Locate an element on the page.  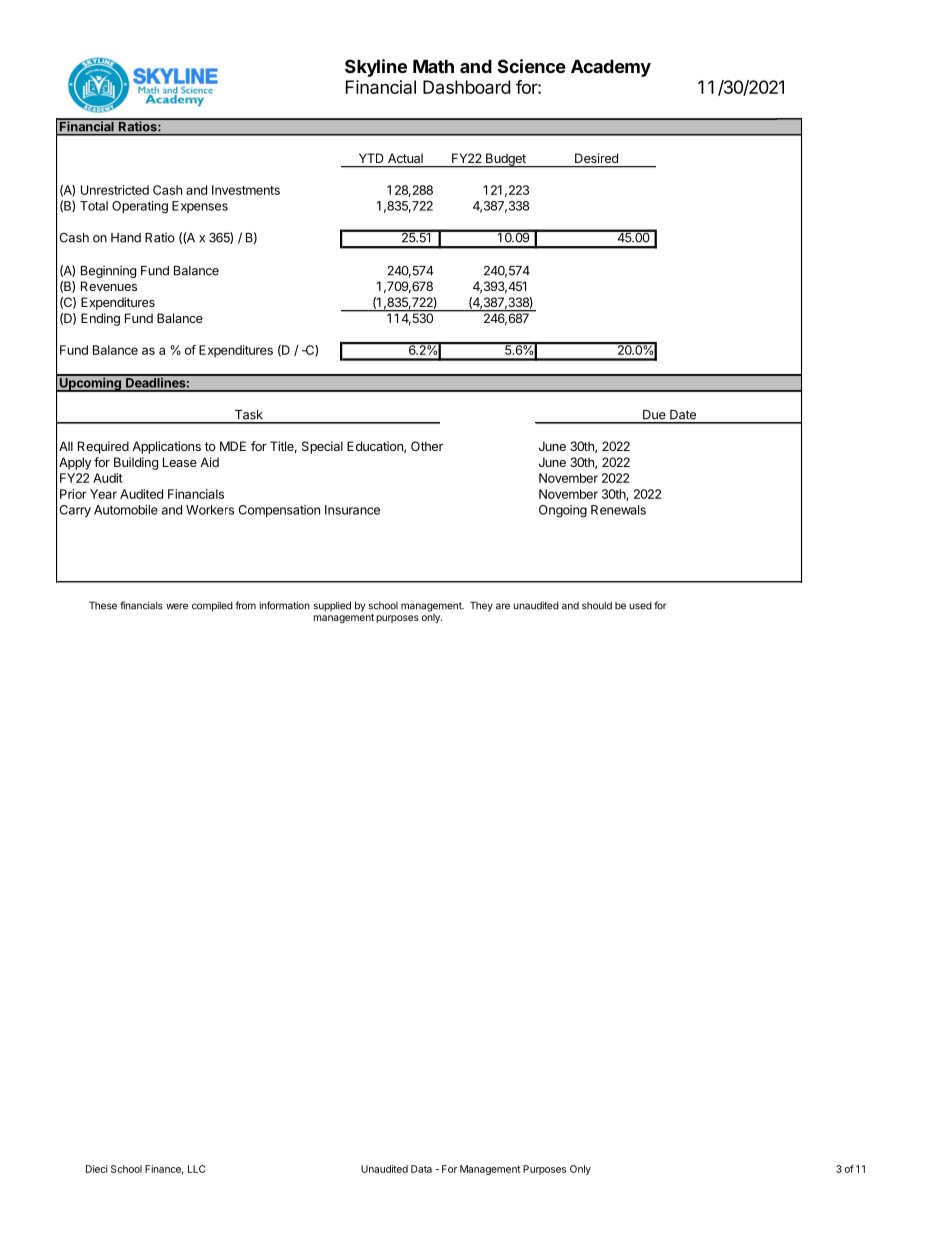
Academy is located at coordinates (611, 68).
